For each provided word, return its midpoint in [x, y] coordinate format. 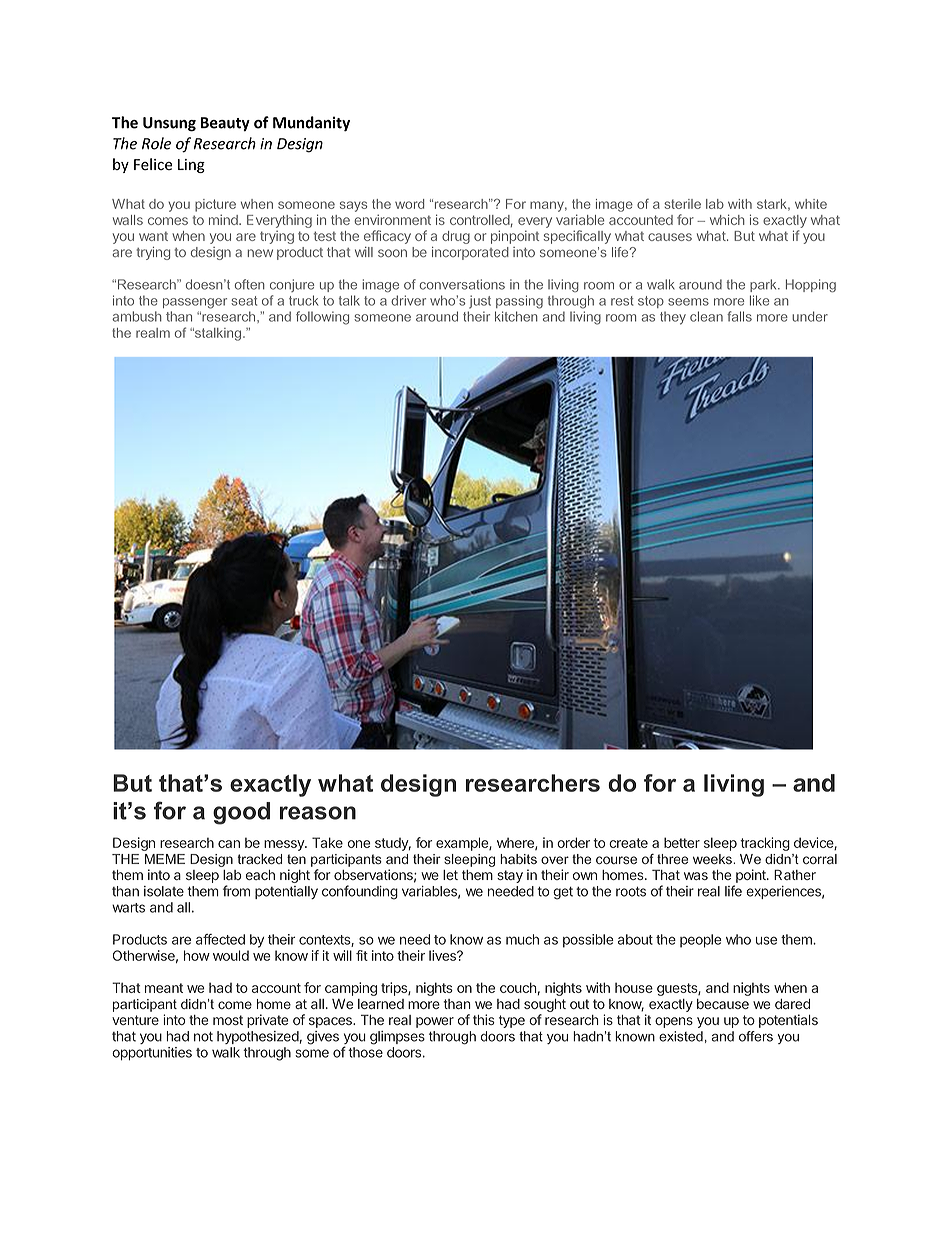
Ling [191, 166]
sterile [682, 204]
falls [739, 316]
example [463, 844]
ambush [137, 316]
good [241, 813]
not [203, 1037]
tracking [765, 844]
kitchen [516, 316]
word [409, 204]
